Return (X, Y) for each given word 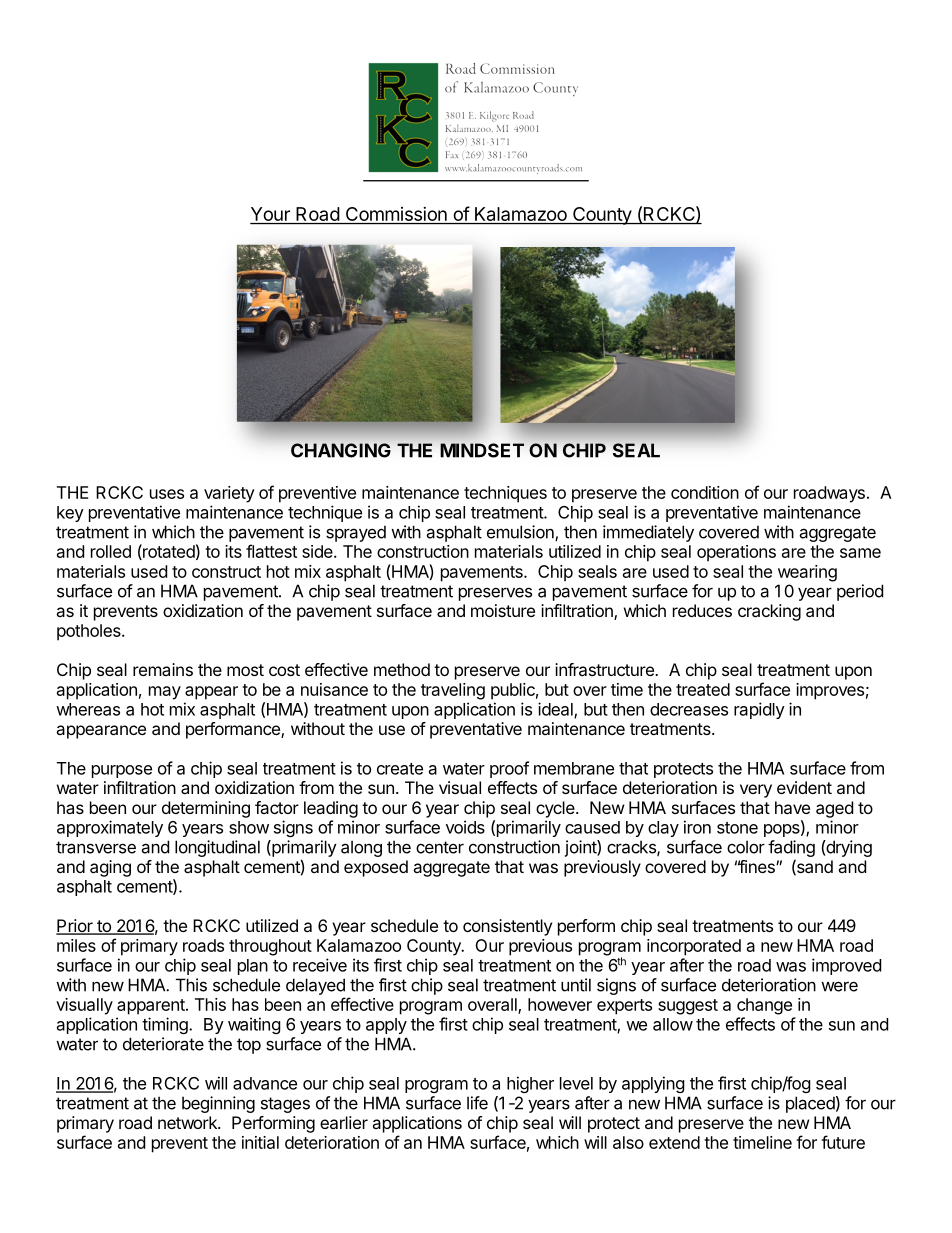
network (188, 1122)
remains (163, 669)
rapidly (759, 710)
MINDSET (482, 450)
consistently (507, 927)
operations (736, 553)
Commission (396, 215)
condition (705, 492)
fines (757, 866)
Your (271, 215)
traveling (453, 691)
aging (110, 868)
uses (167, 494)
